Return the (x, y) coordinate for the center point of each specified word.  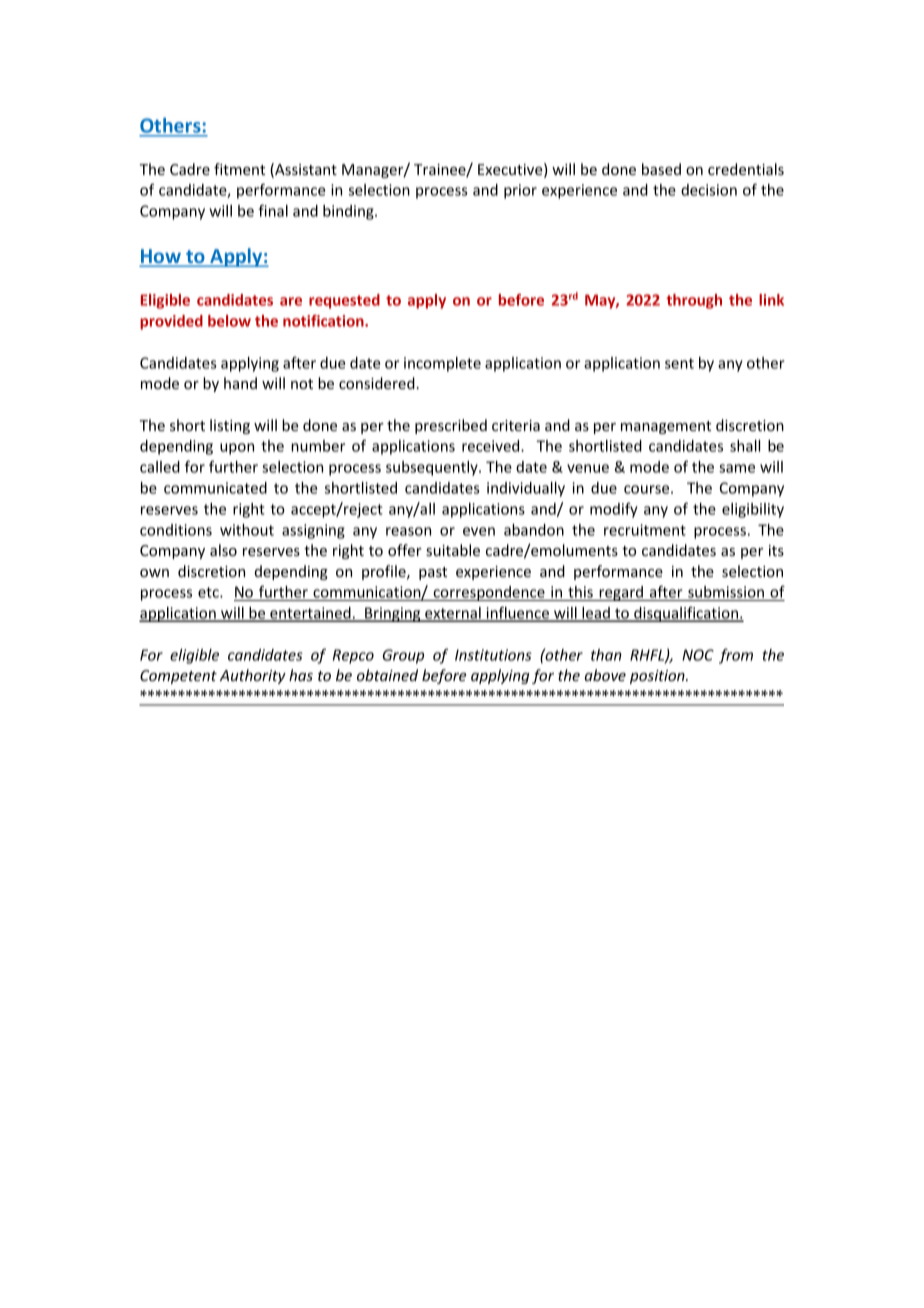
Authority (253, 676)
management (666, 427)
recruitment (645, 530)
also (223, 550)
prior (520, 191)
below (229, 321)
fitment (239, 169)
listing (230, 426)
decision (709, 190)
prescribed (451, 426)
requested (344, 301)
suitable (453, 550)
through (694, 301)
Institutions (493, 655)
